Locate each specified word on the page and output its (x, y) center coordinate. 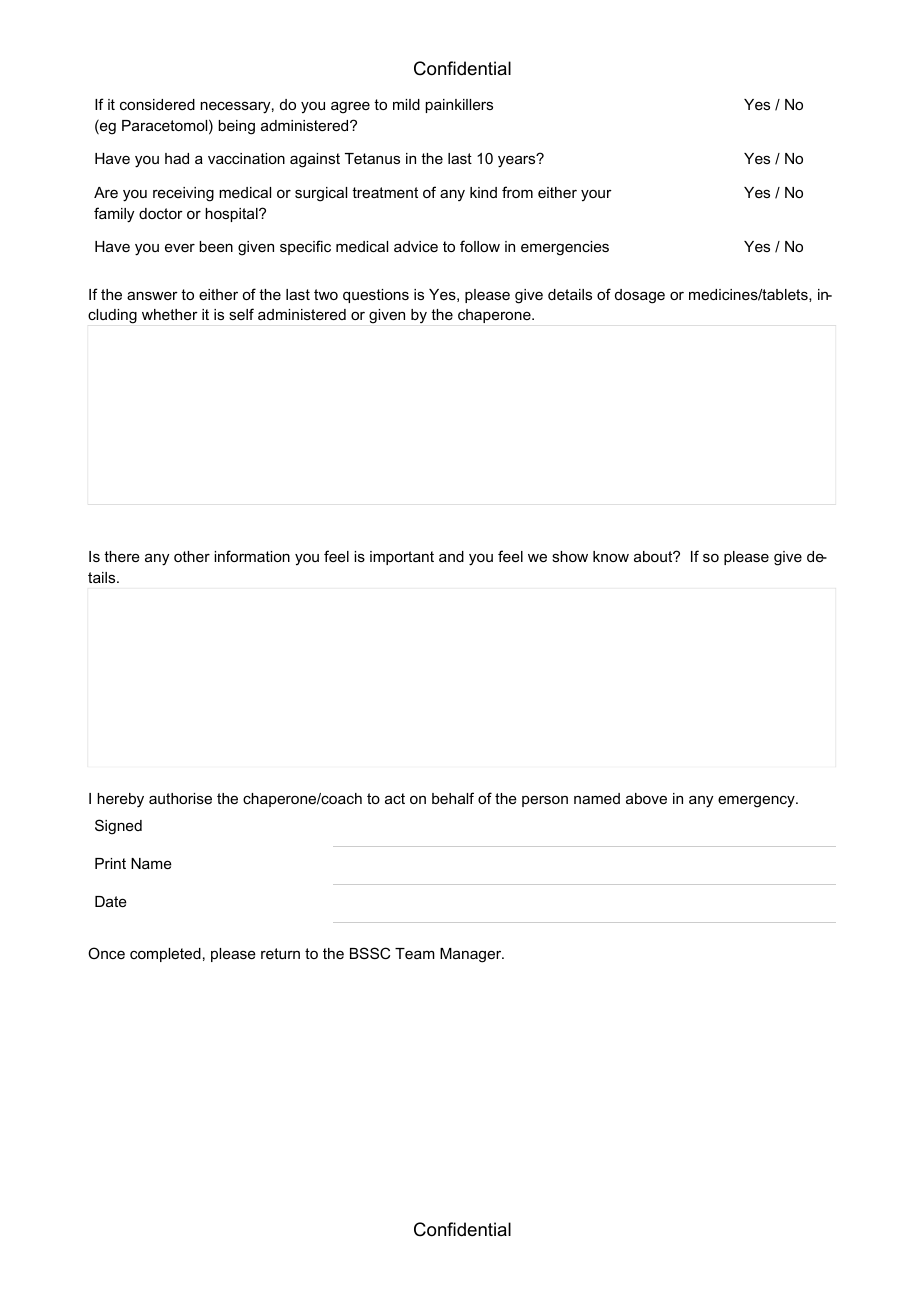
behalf (453, 798)
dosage (640, 296)
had (177, 158)
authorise (180, 798)
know (611, 556)
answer (152, 295)
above (646, 798)
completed (165, 955)
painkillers (459, 106)
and (451, 556)
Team (415, 953)
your (596, 195)
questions (376, 296)
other (192, 556)
